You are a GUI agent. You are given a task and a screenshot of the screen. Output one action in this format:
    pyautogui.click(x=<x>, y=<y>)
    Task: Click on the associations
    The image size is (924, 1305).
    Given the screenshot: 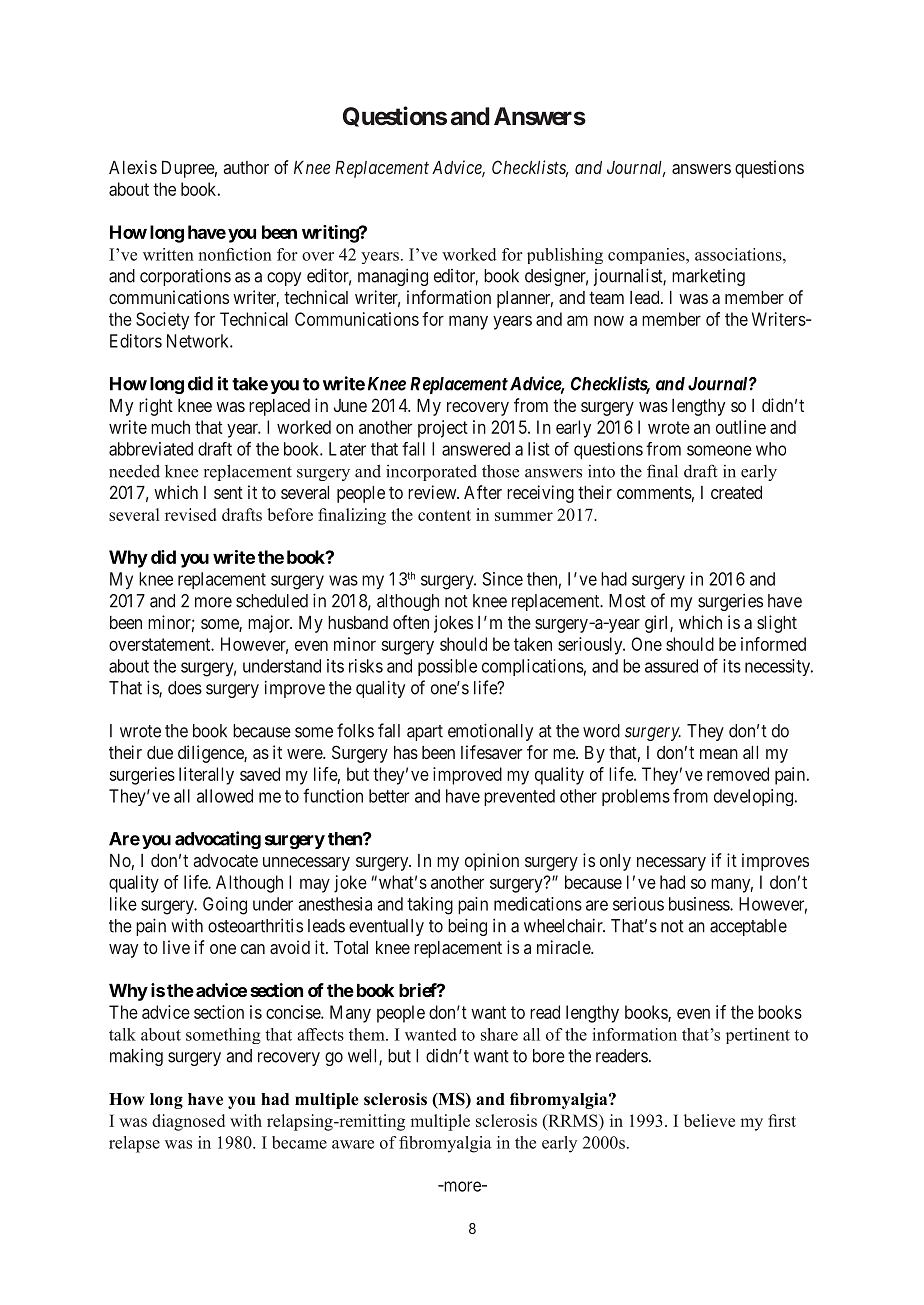 What is the action you would take?
    pyautogui.click(x=739, y=254)
